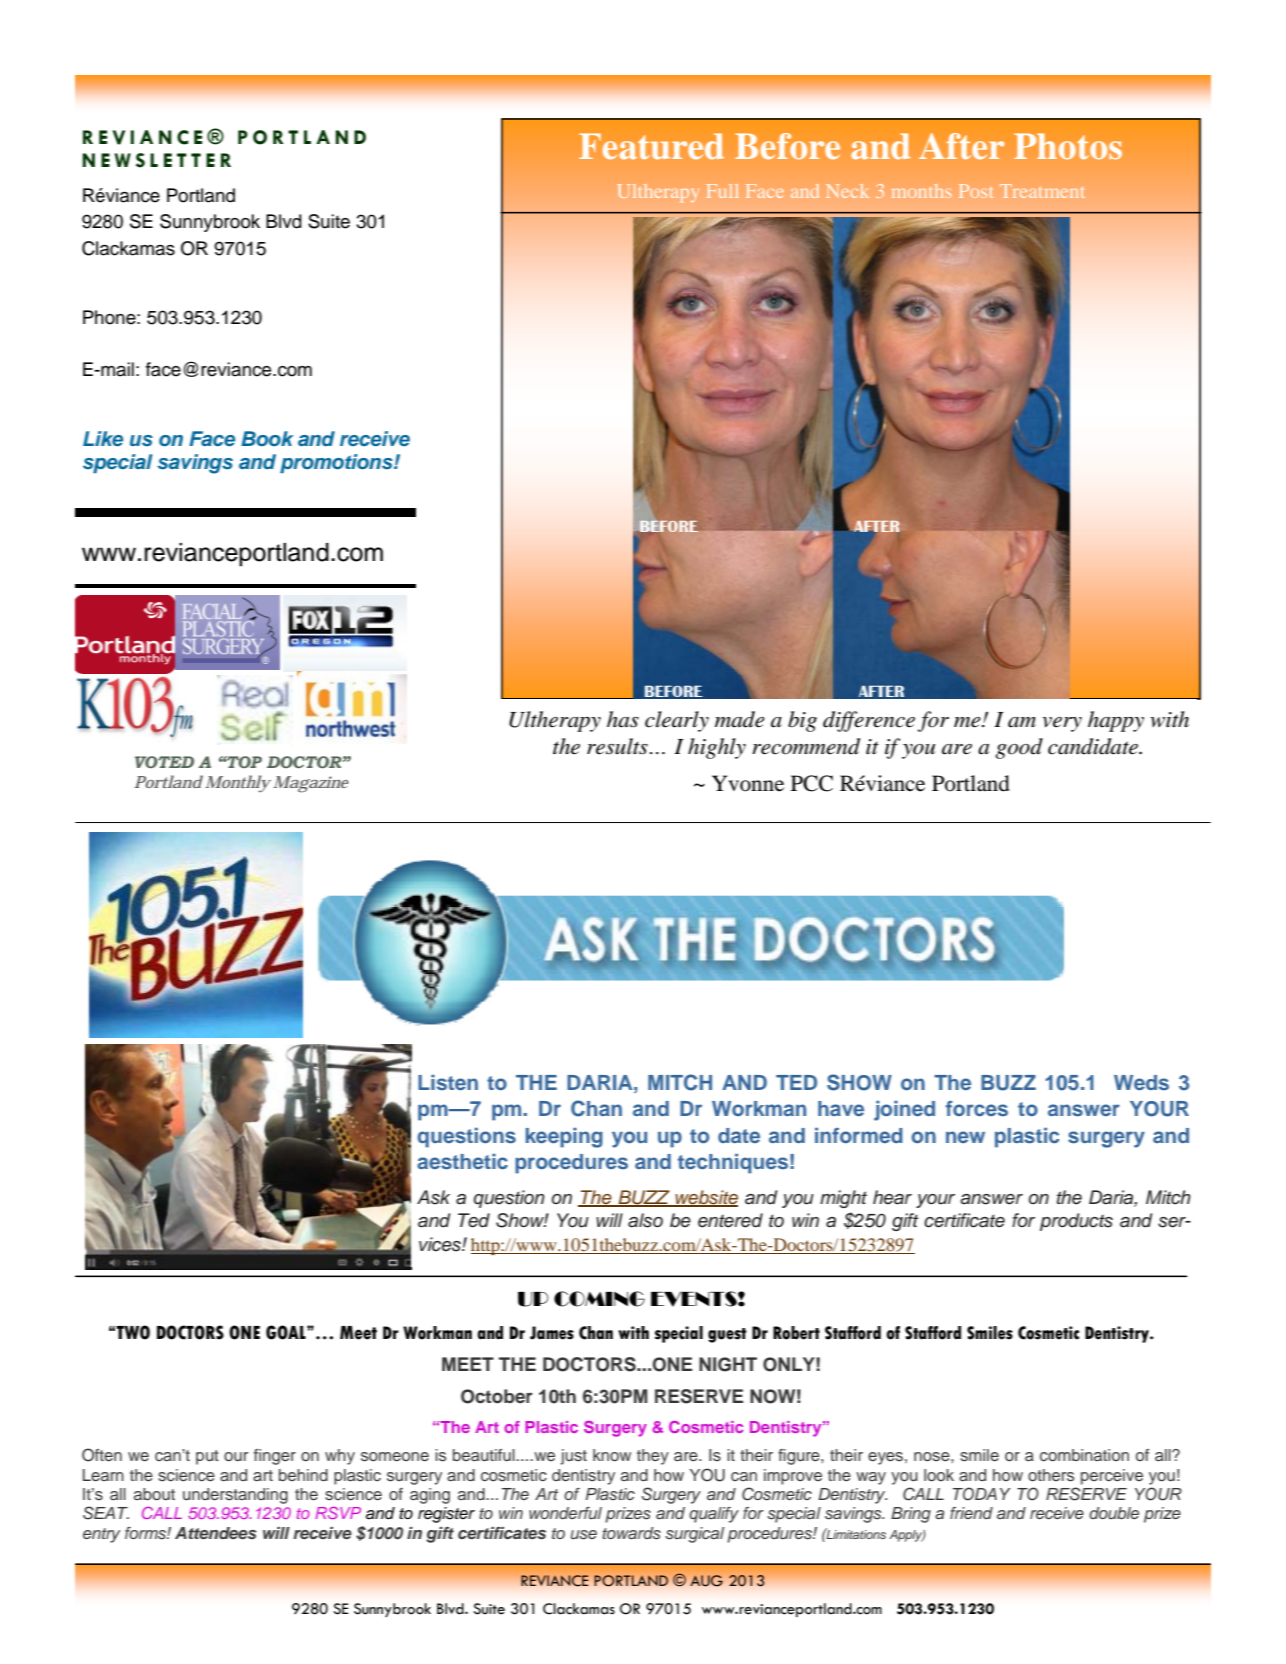  Describe the element at coordinates (623, 719) in the document. I see `has` at that location.
